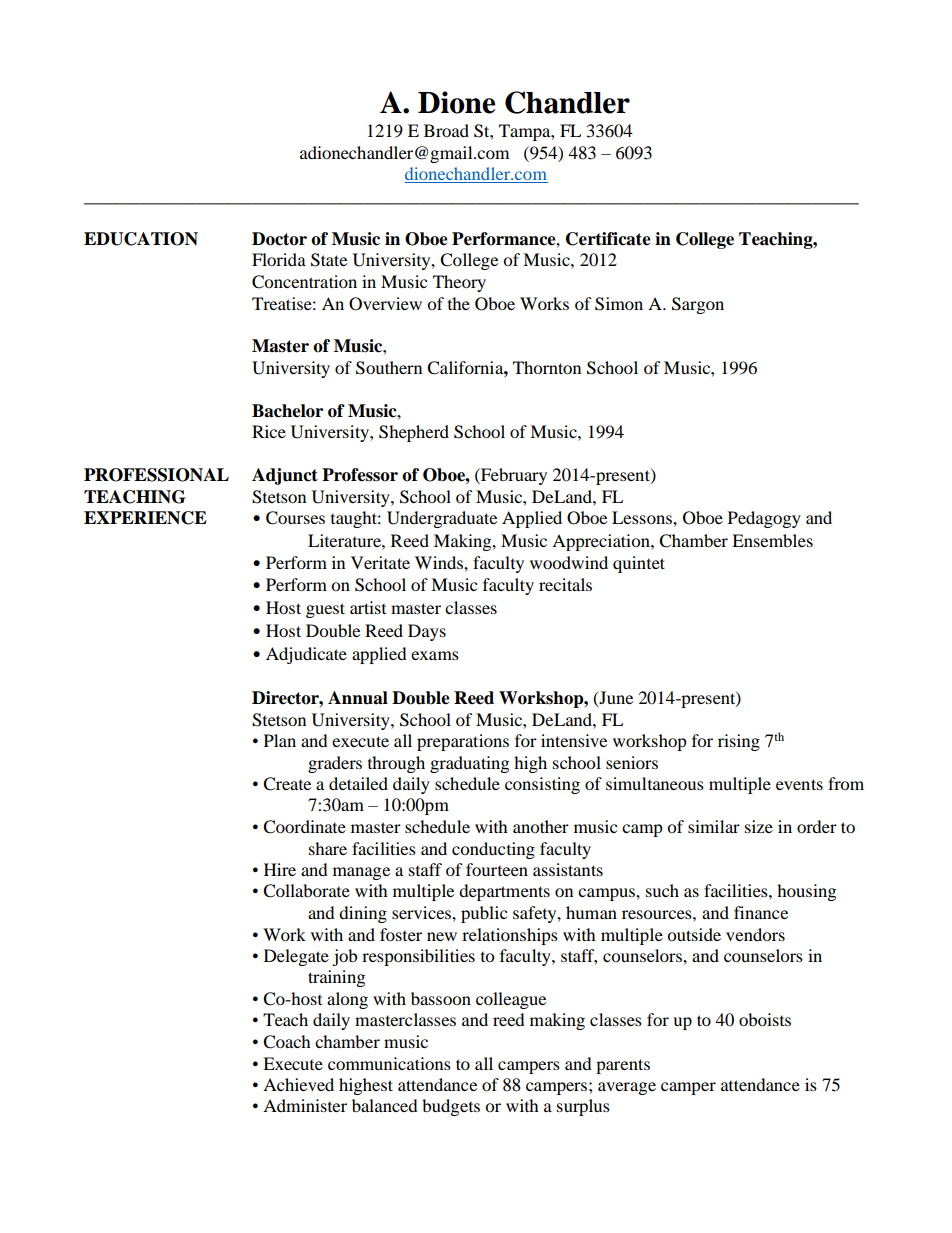 Image resolution: width=952 pixels, height=1233 pixels. I want to click on Broad, so click(446, 130).
